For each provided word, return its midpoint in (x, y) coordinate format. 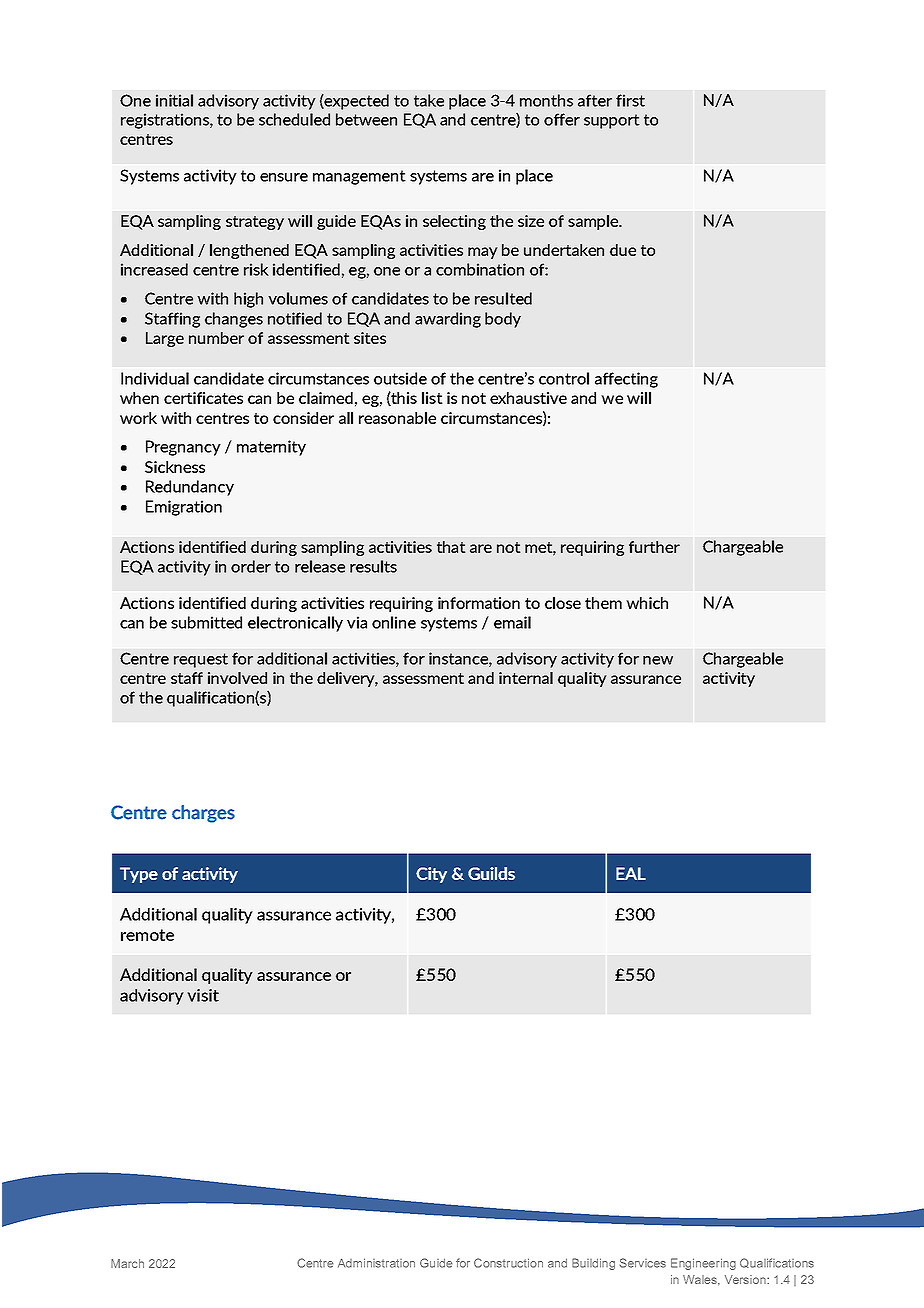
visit (203, 995)
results (373, 566)
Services (643, 1263)
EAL (631, 873)
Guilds (491, 873)
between (366, 119)
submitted (206, 622)
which (647, 603)
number (216, 338)
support (612, 121)
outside (400, 378)
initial (174, 100)
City (431, 875)
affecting (626, 380)
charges (203, 814)
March (127, 1263)
